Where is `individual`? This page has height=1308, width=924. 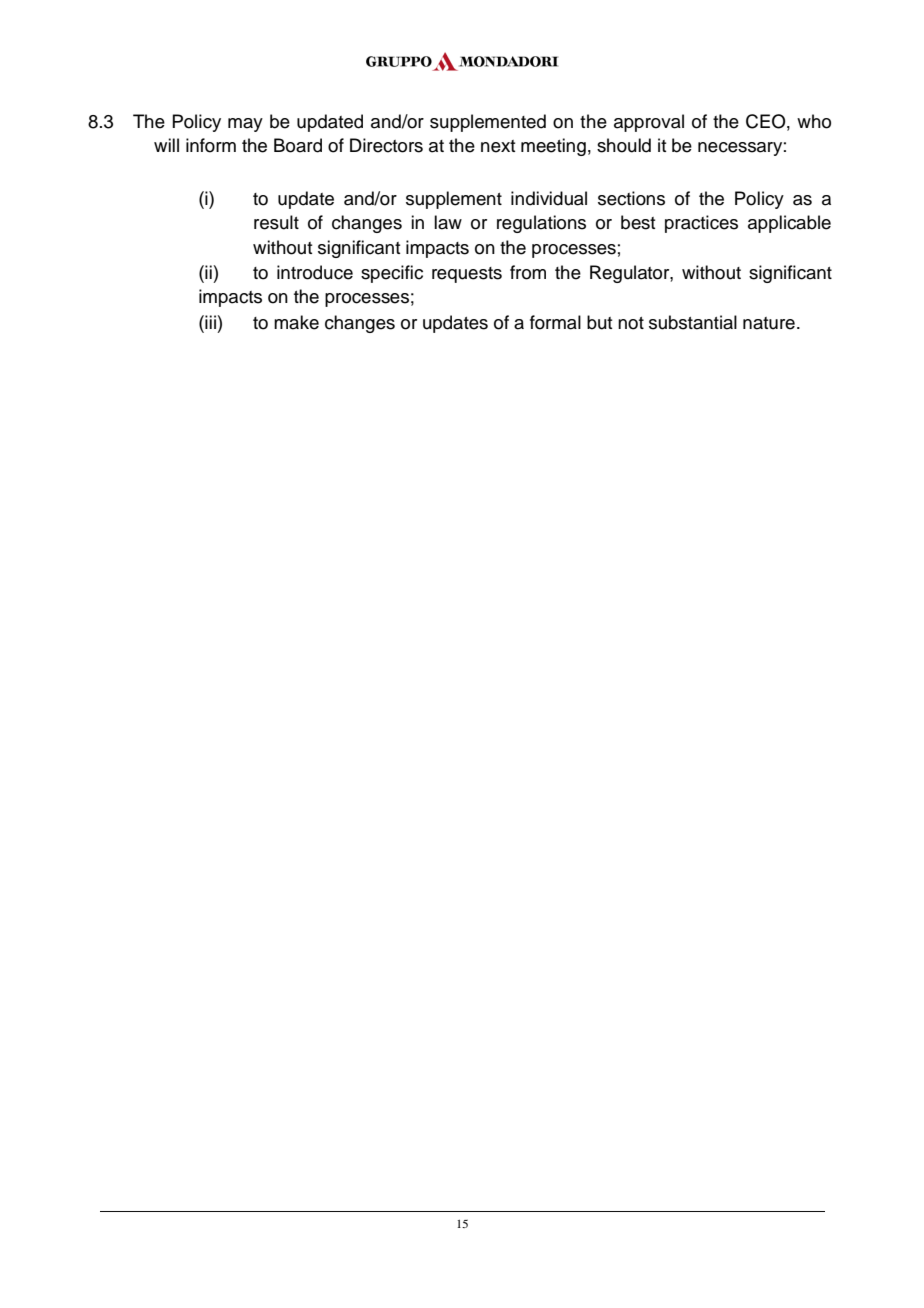
individual is located at coordinates (549, 198).
